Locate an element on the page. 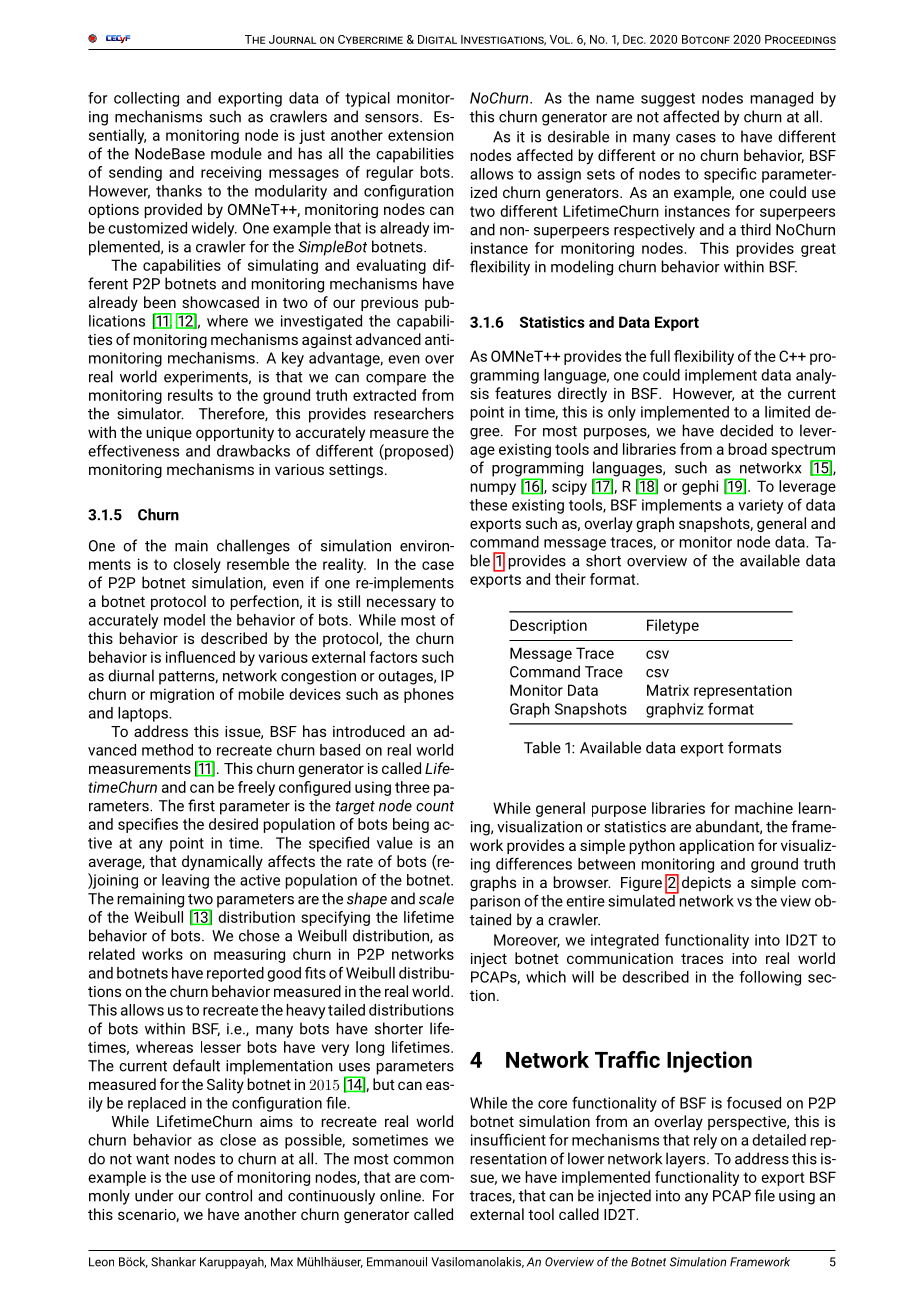 The height and width of the image is (1308, 924). managed is located at coordinates (781, 99).
